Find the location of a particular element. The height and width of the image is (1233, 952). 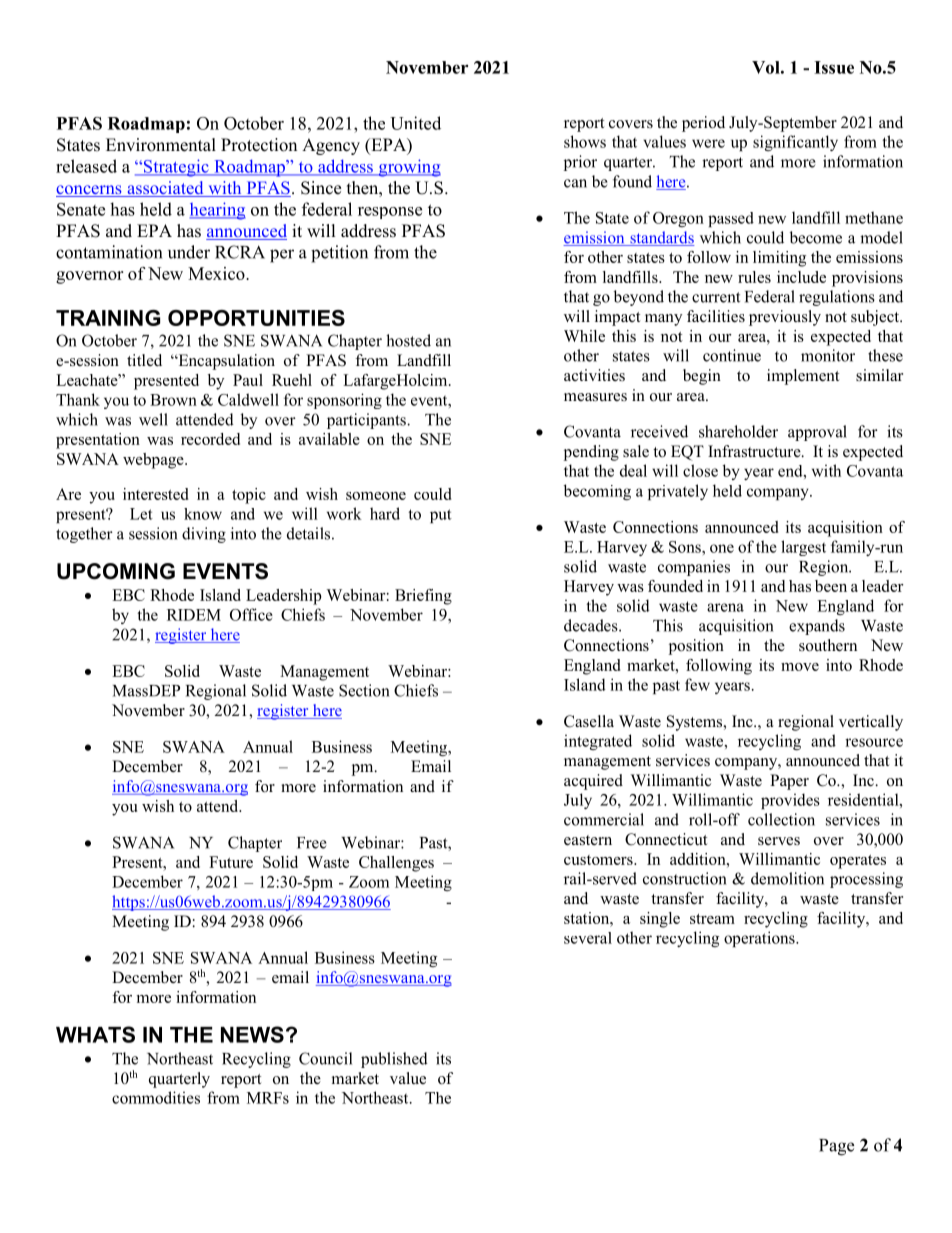

approval is located at coordinates (817, 433).
